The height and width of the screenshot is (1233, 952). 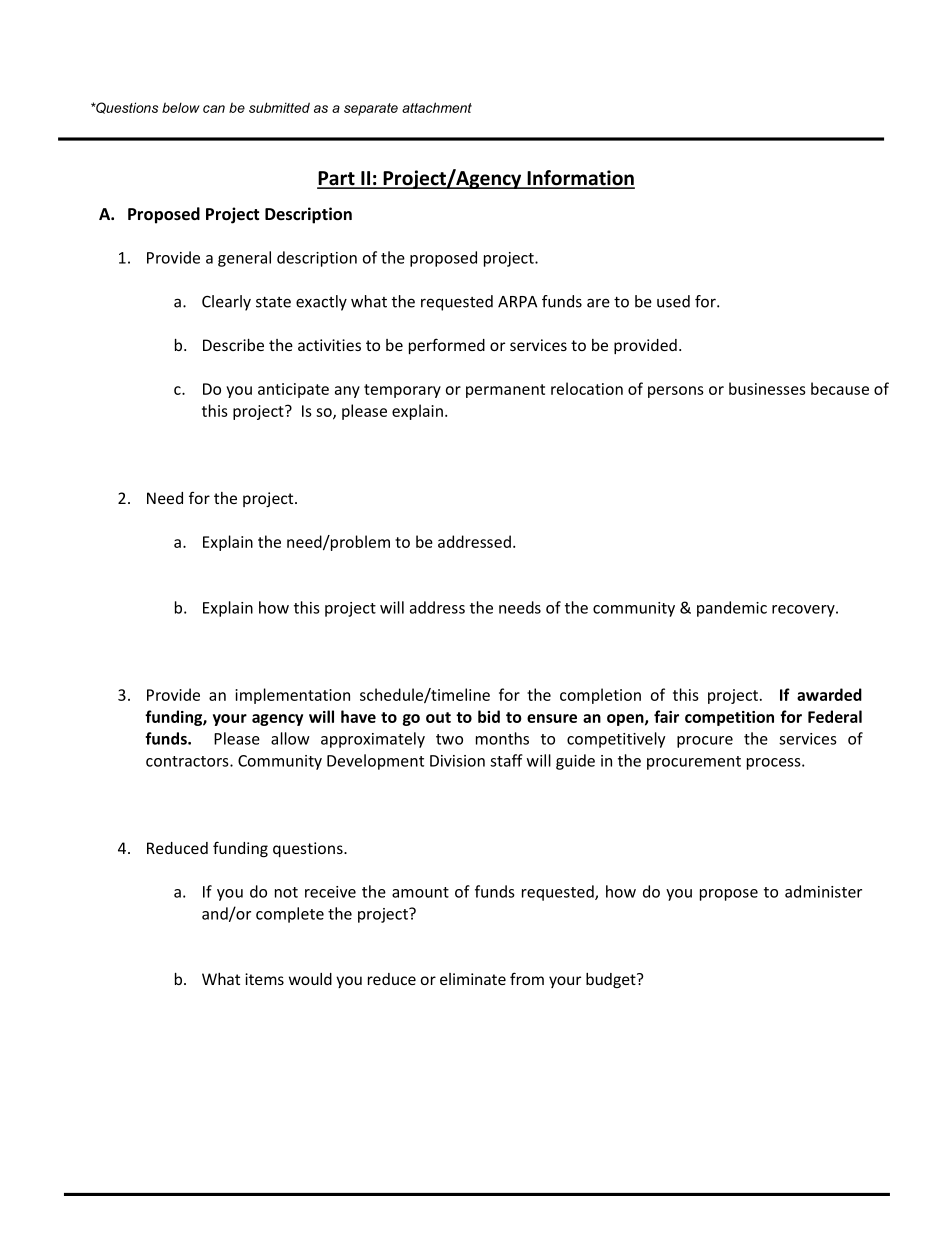 I want to click on implementation, so click(x=292, y=696).
